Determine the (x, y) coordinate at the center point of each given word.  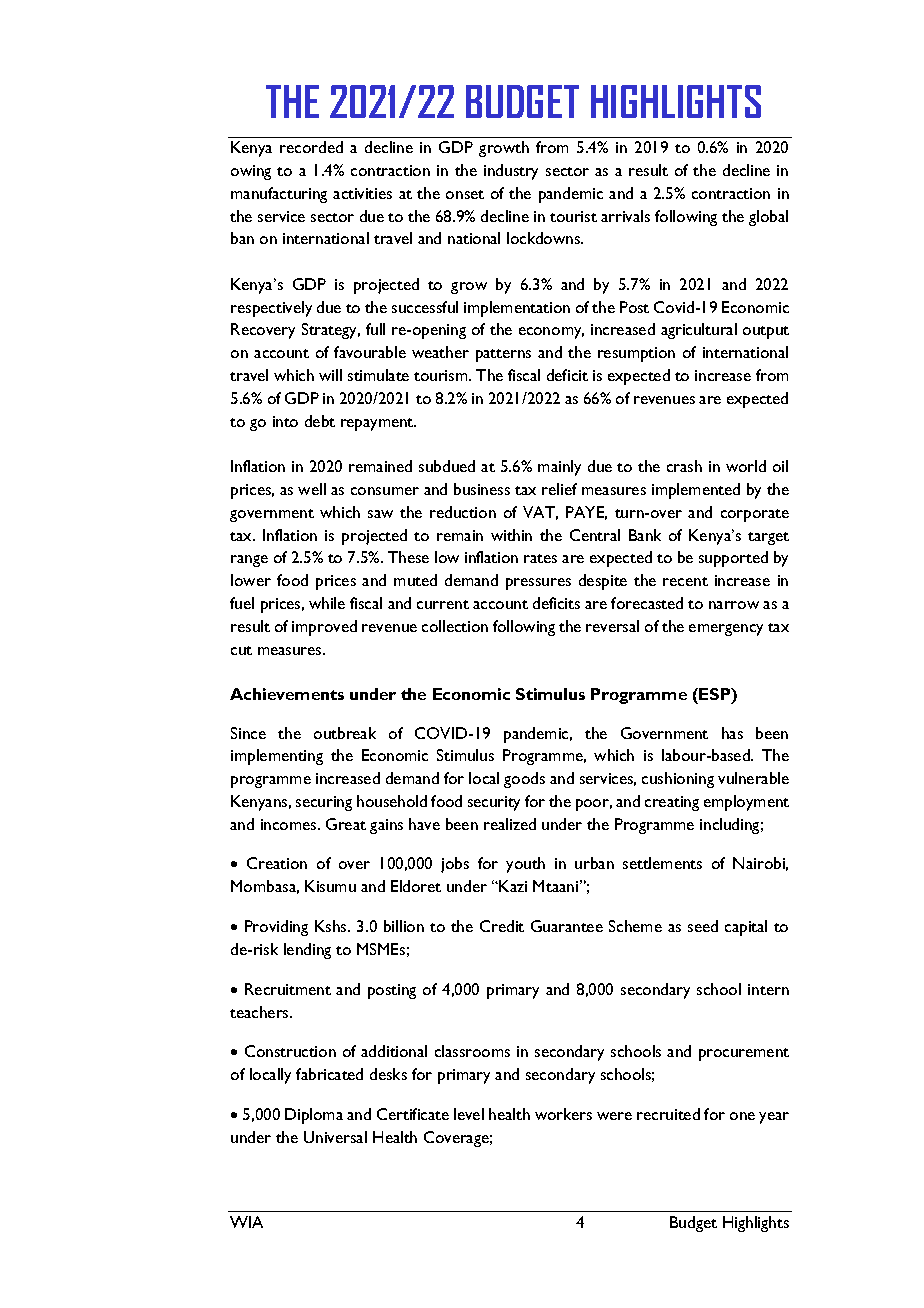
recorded (311, 147)
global (768, 218)
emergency (726, 630)
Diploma (314, 1116)
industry (511, 172)
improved (324, 628)
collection (455, 626)
